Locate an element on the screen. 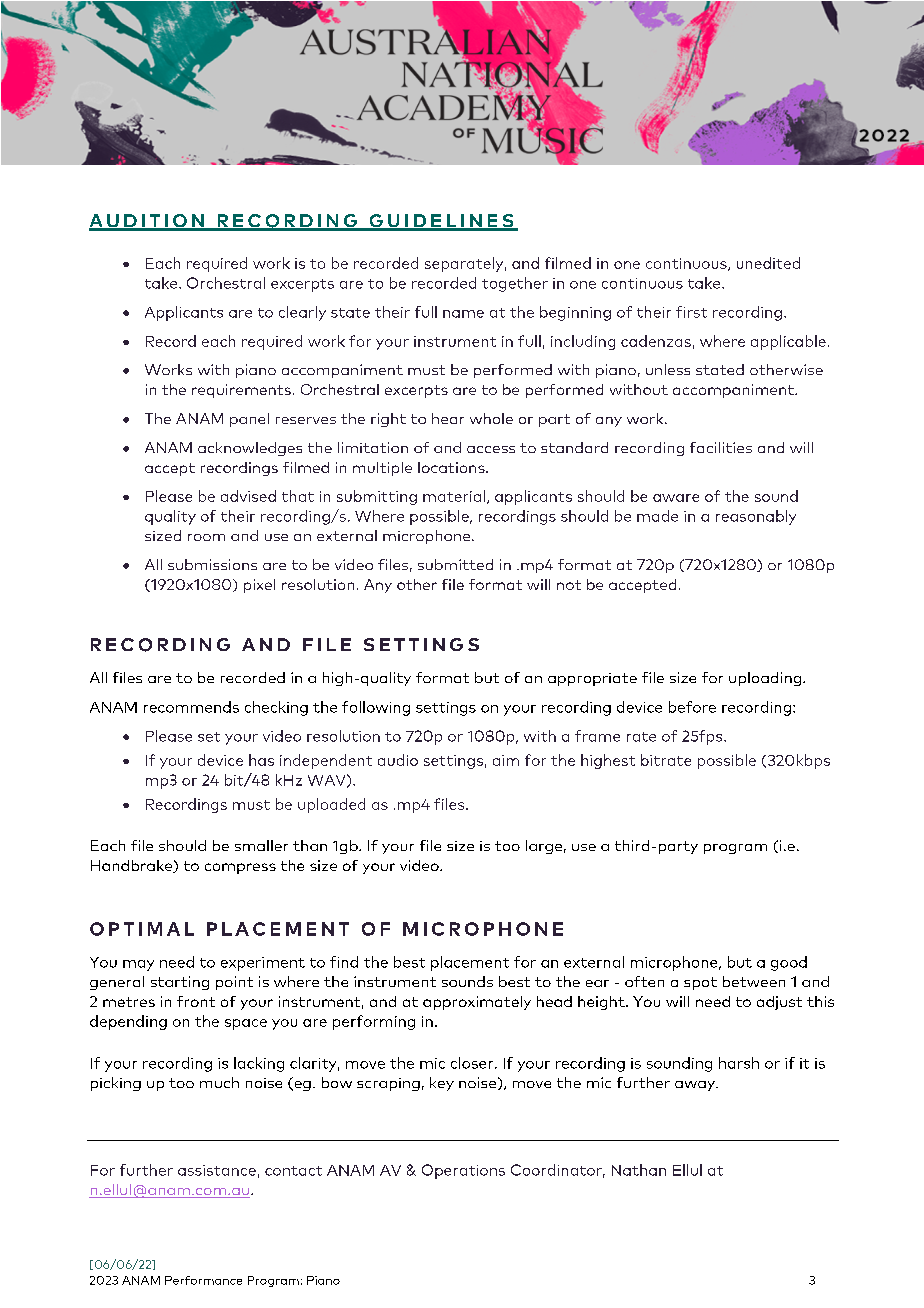  aim is located at coordinates (506, 760).
